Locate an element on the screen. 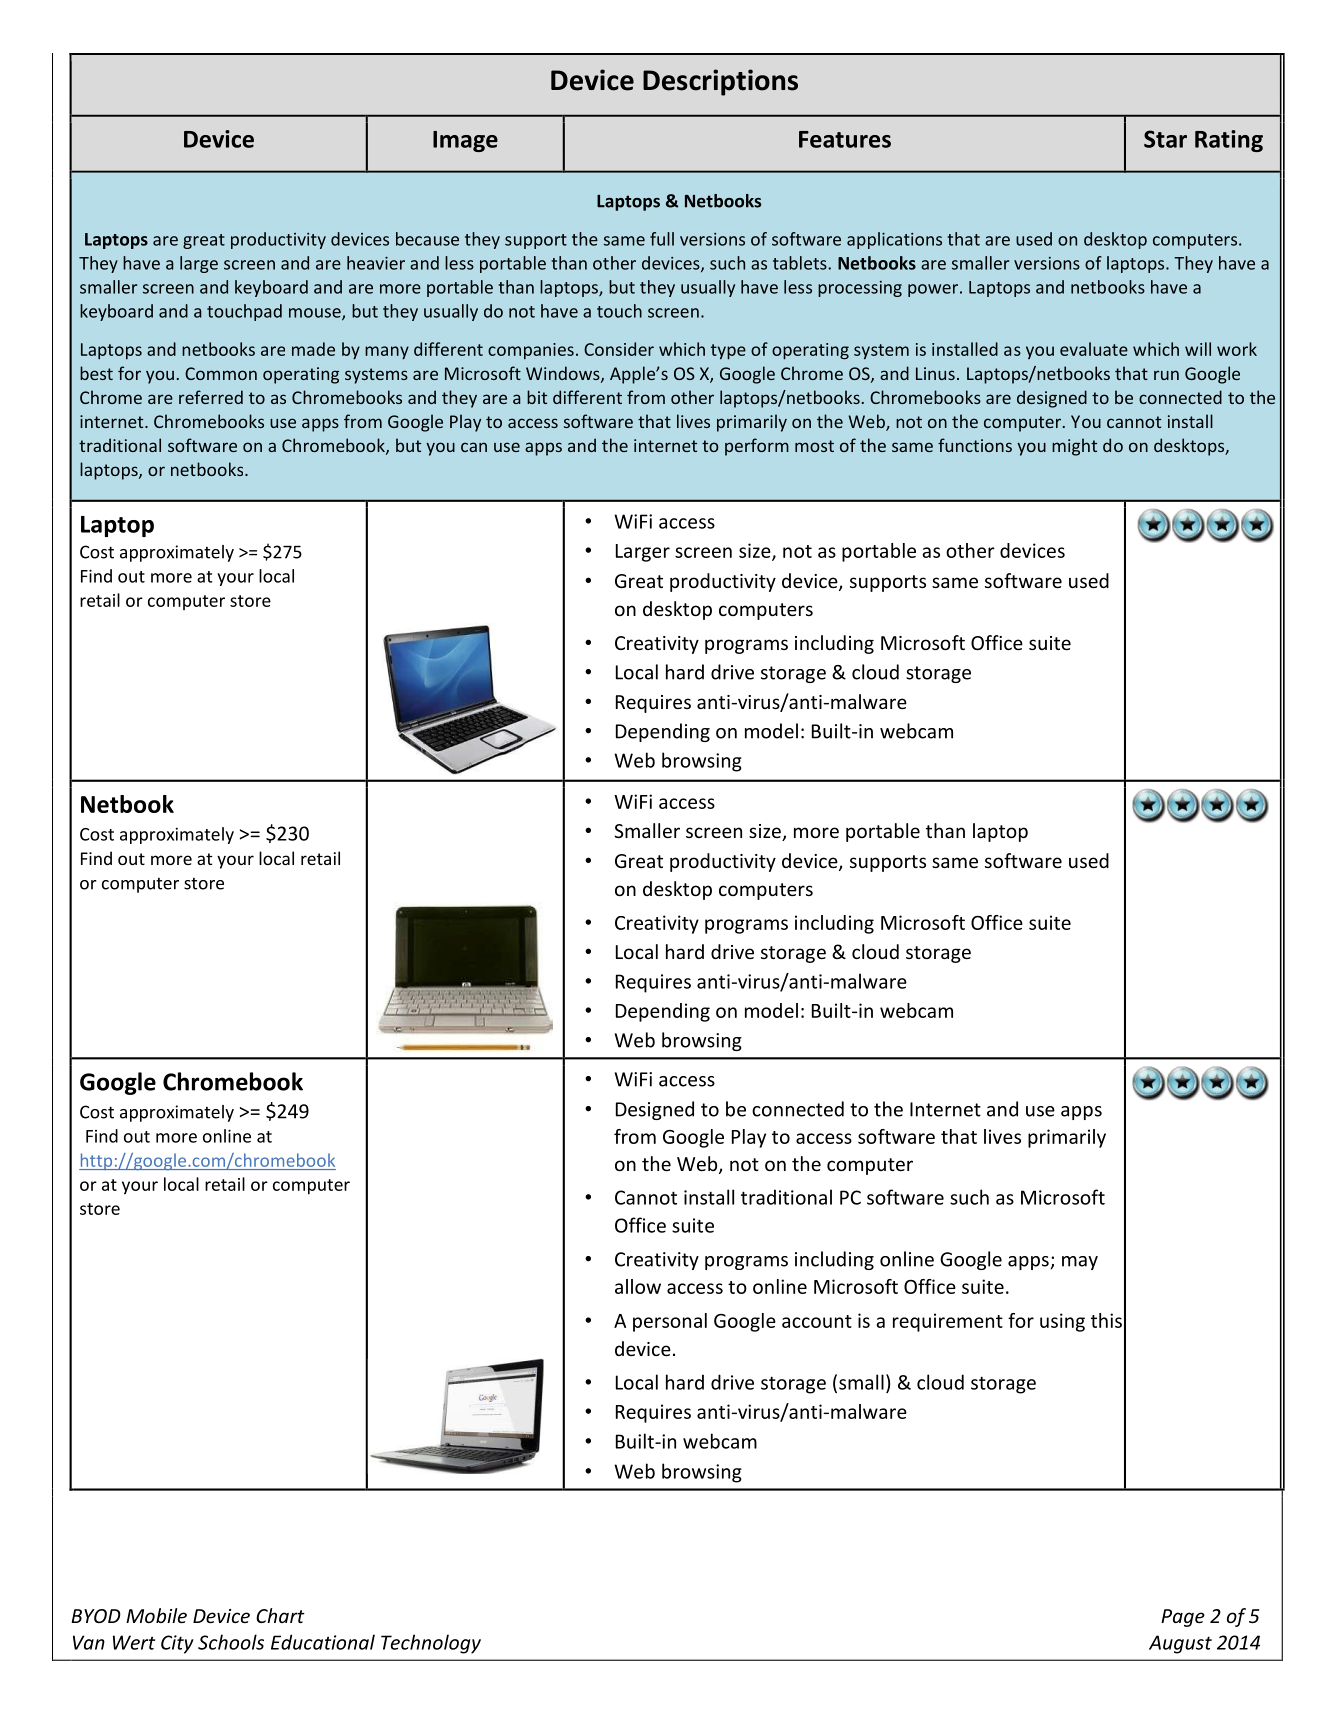  Chart is located at coordinates (280, 1615).
